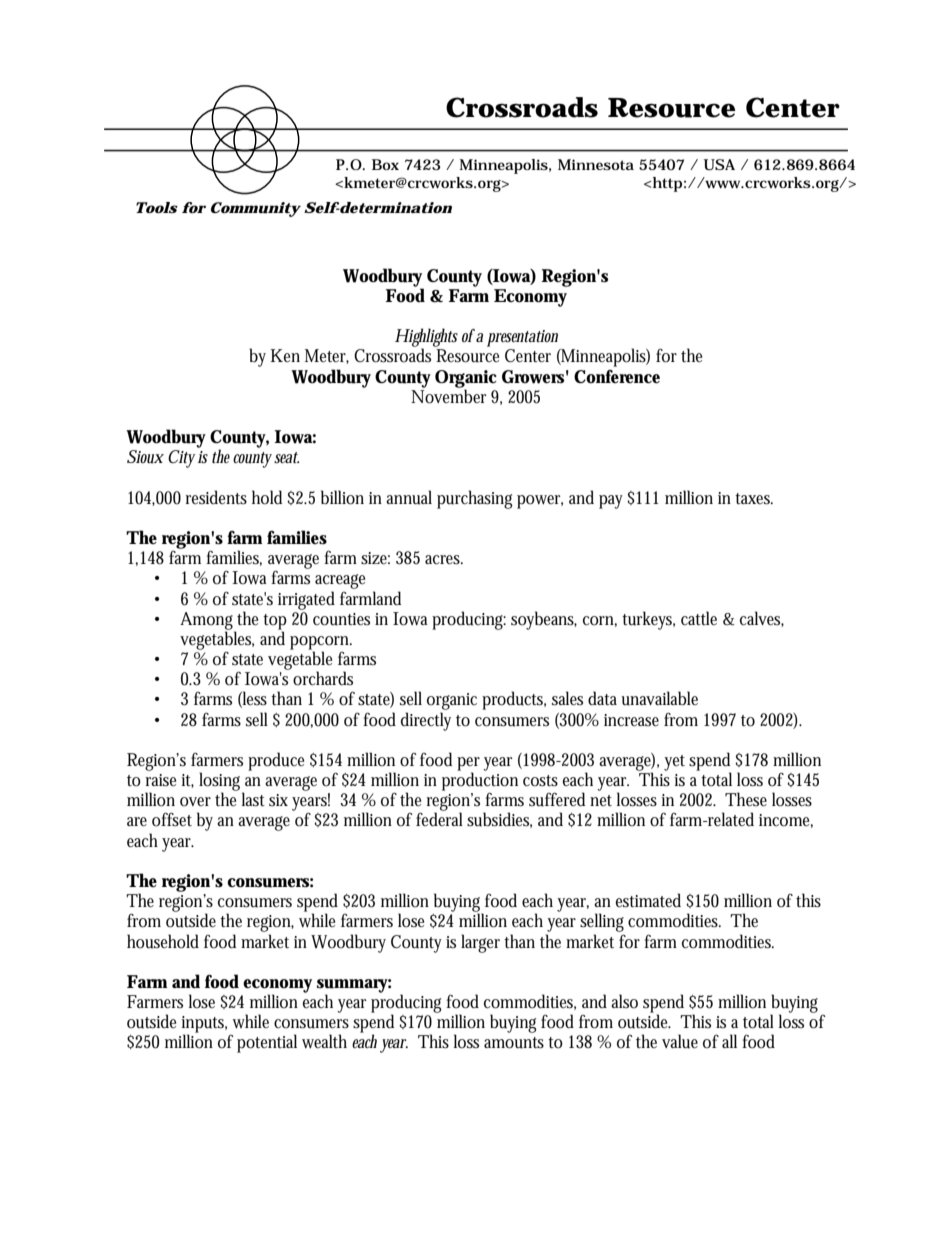  I want to click on losing, so click(221, 782).
